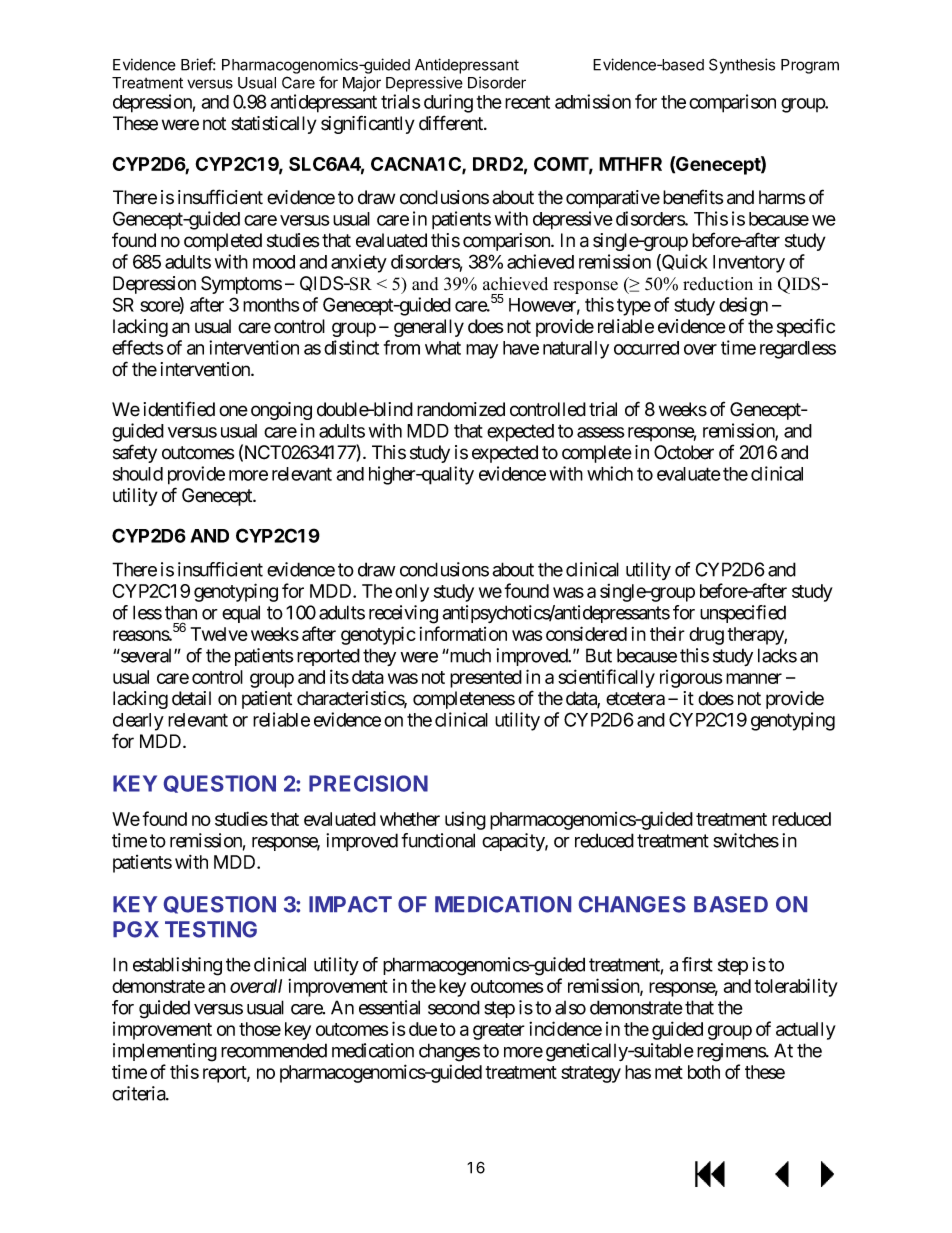 This image has height=1233, width=952. Describe the element at coordinates (412, 593) in the image. I see `only` at that location.
